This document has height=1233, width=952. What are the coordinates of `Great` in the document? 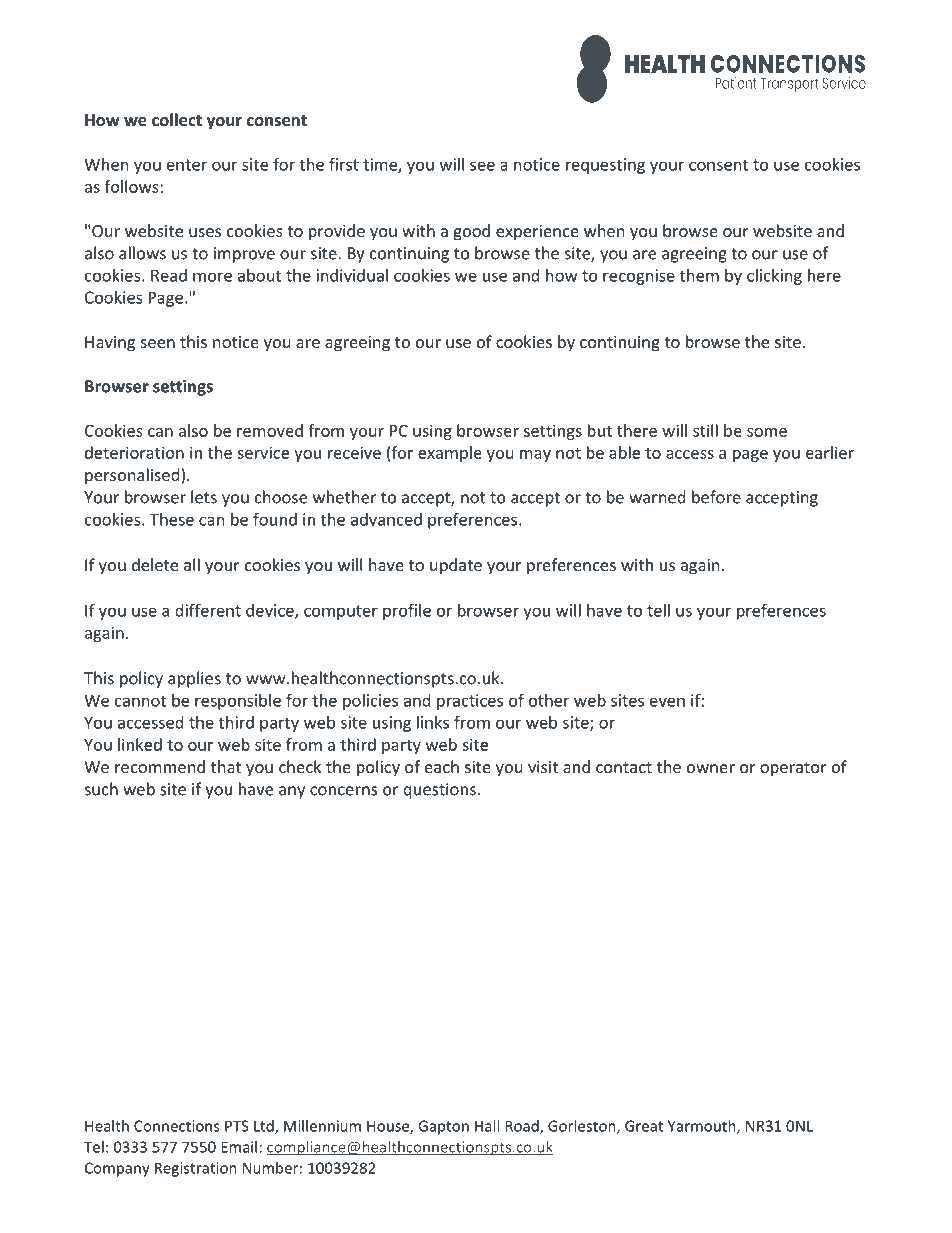 It's located at (644, 1126).
